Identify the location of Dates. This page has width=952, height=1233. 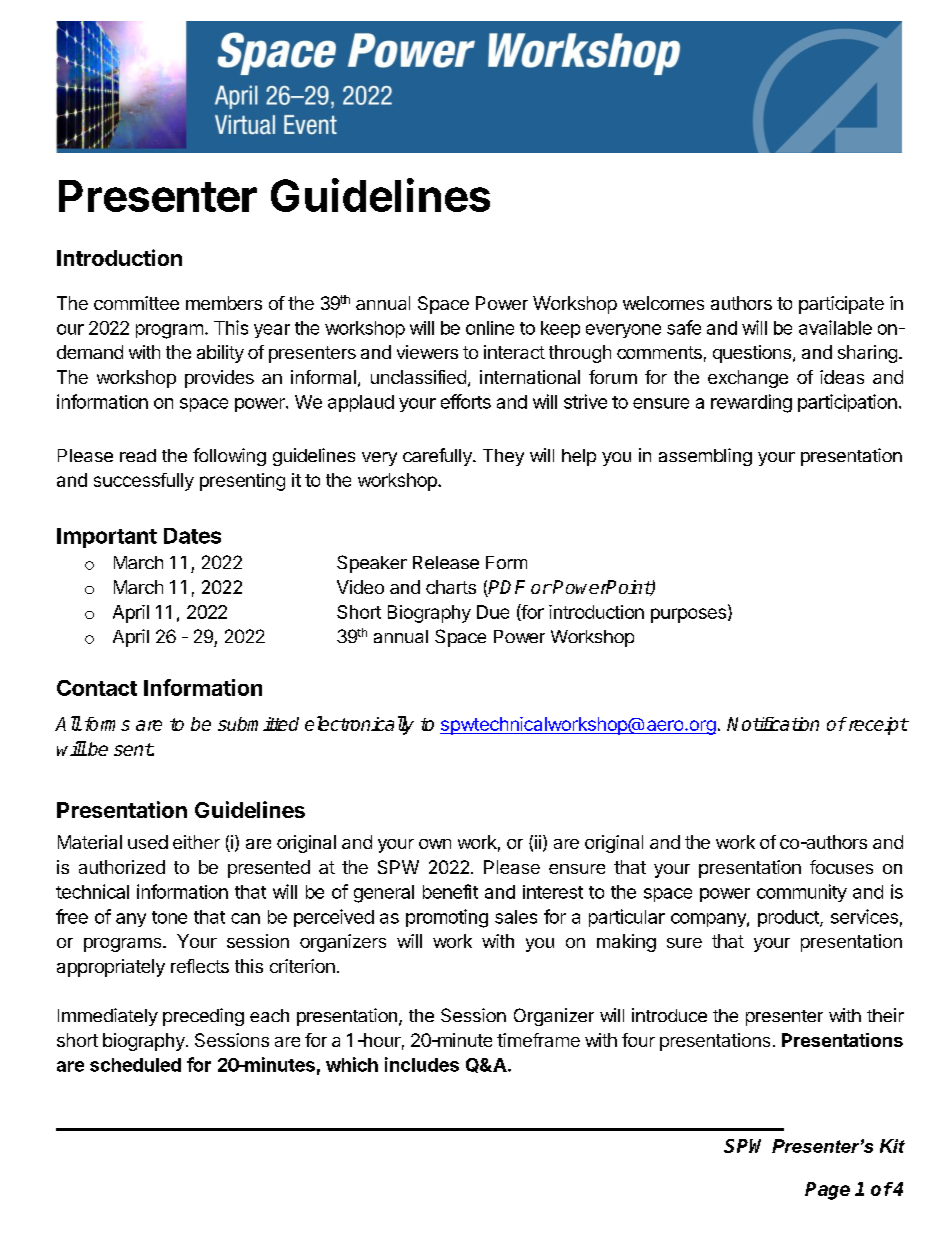
(192, 536).
